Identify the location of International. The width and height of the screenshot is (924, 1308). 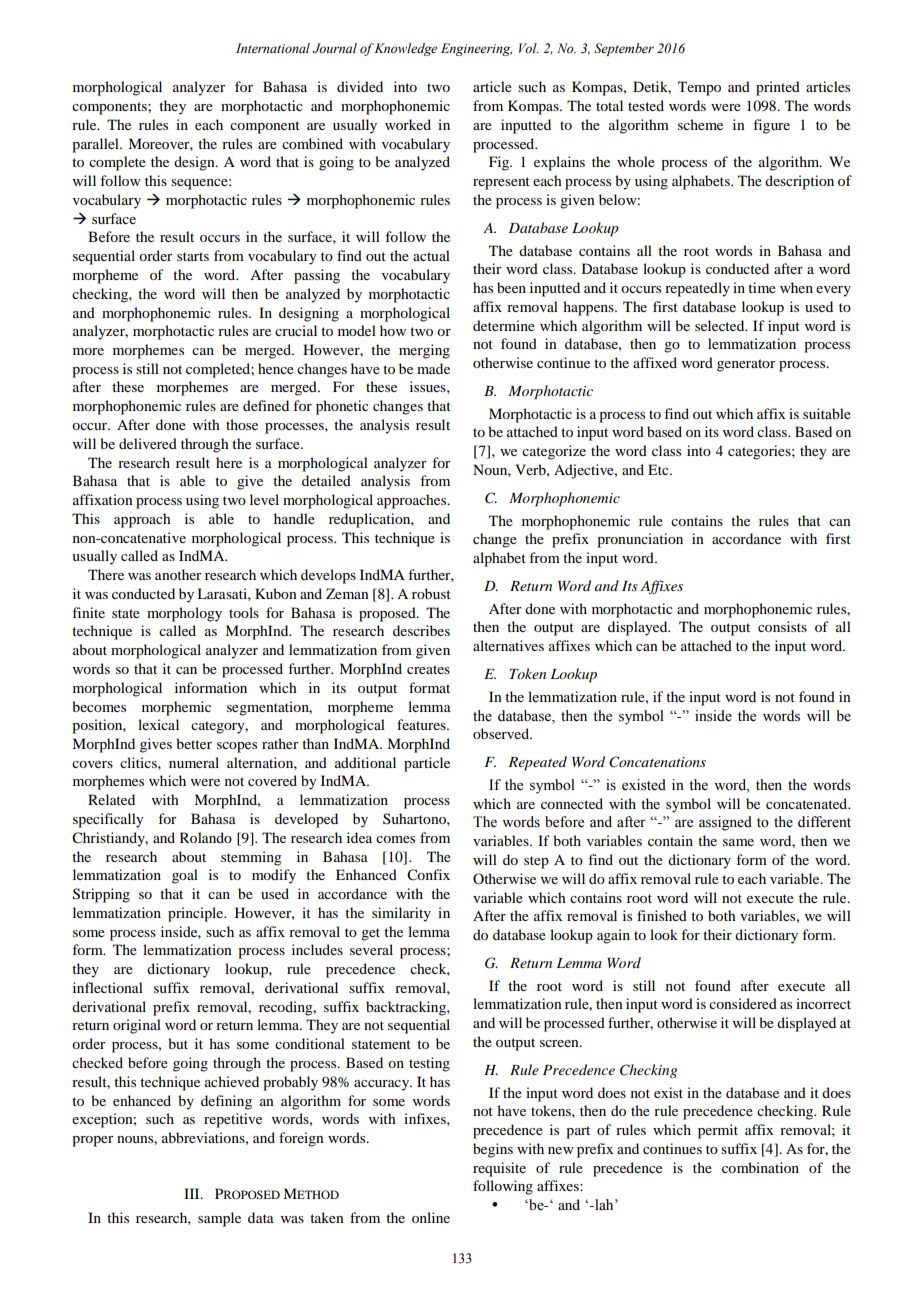
(273, 48).
